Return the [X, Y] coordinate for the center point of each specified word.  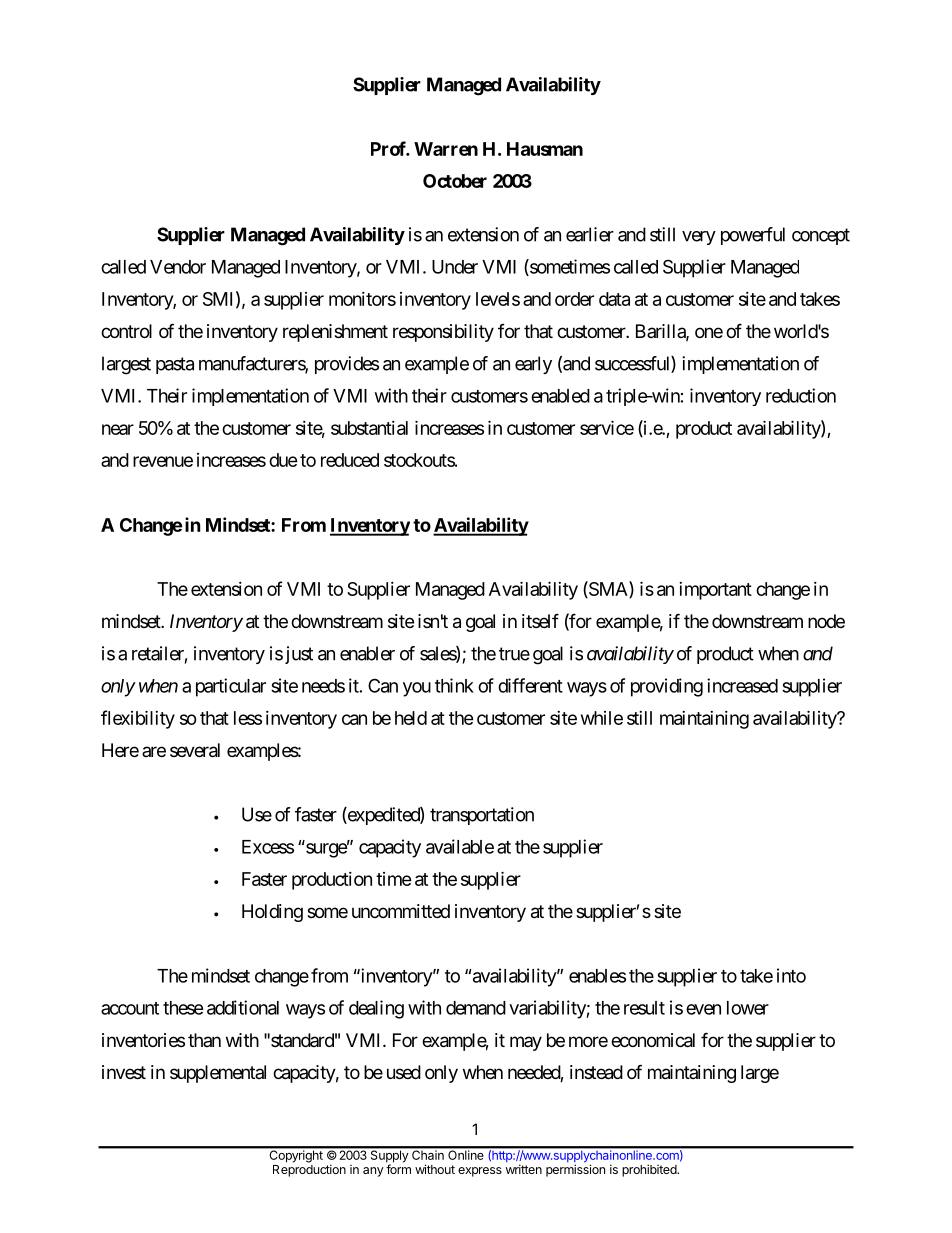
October [455, 181]
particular [231, 687]
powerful [753, 236]
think [454, 685]
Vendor [178, 267]
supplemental [218, 1074]
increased [742, 685]
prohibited [650, 1170]
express [480, 1172]
